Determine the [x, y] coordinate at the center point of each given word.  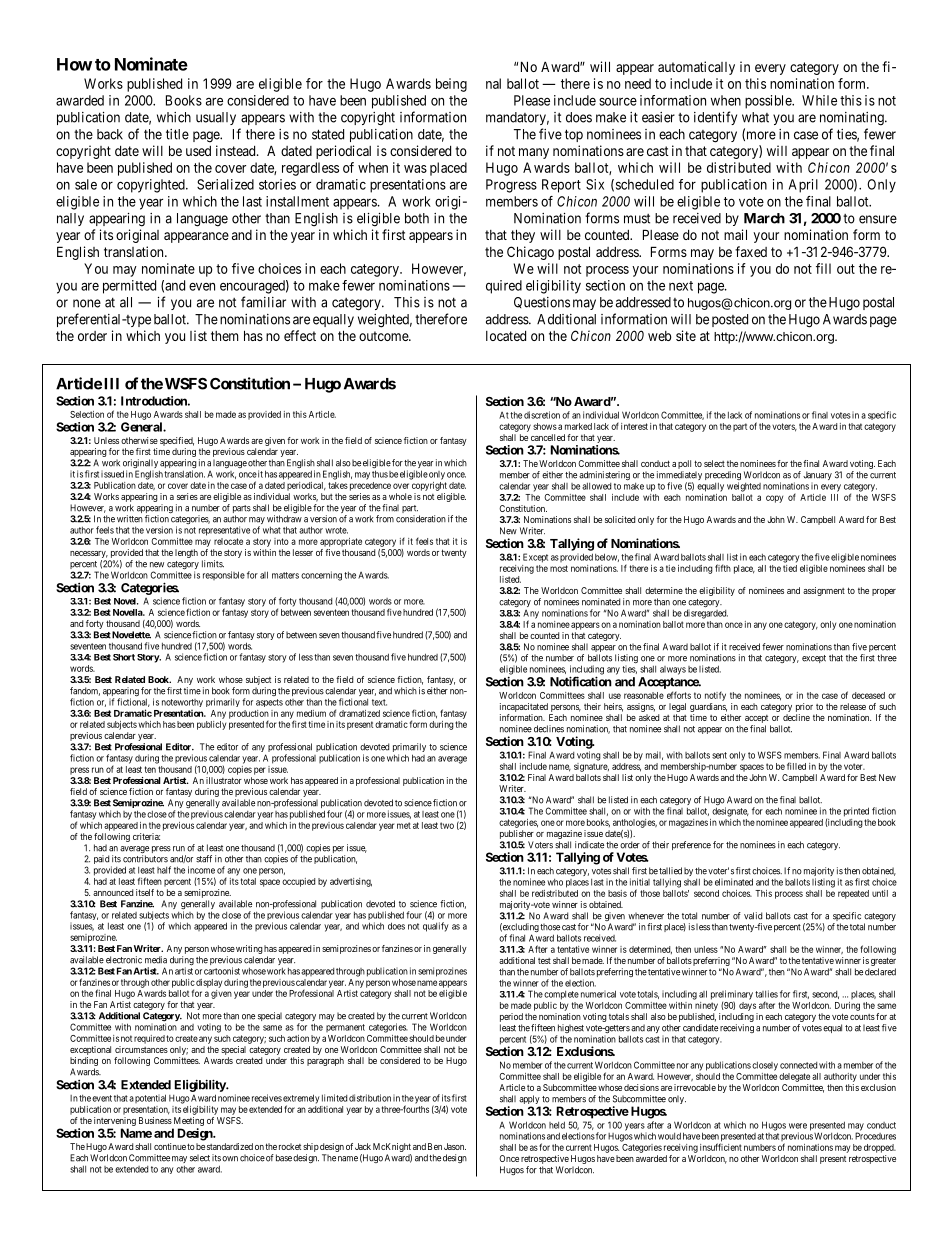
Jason [455, 1146]
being [451, 85]
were [798, 1126]
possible [769, 102]
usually [216, 118]
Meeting [189, 1121]
